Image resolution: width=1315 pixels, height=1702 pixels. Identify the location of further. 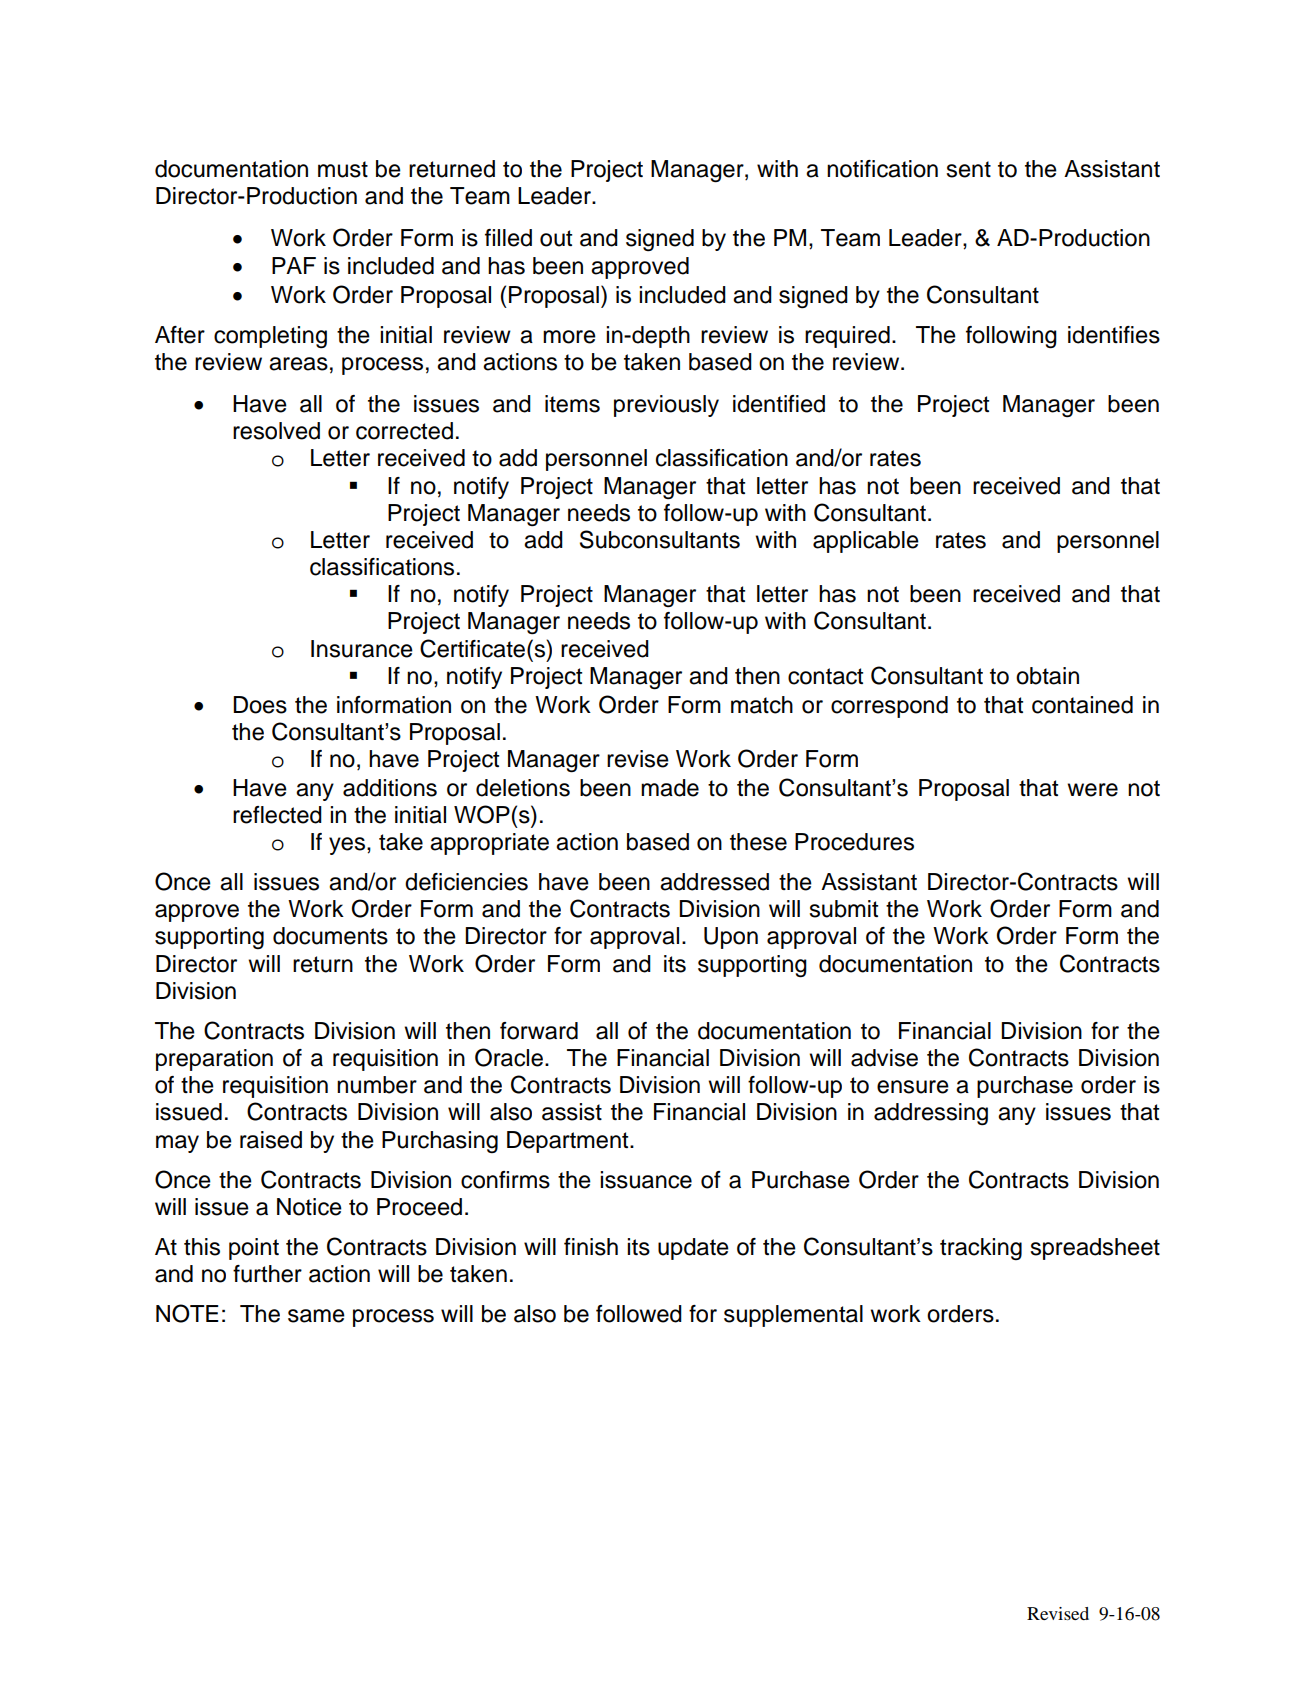
(267, 1274).
